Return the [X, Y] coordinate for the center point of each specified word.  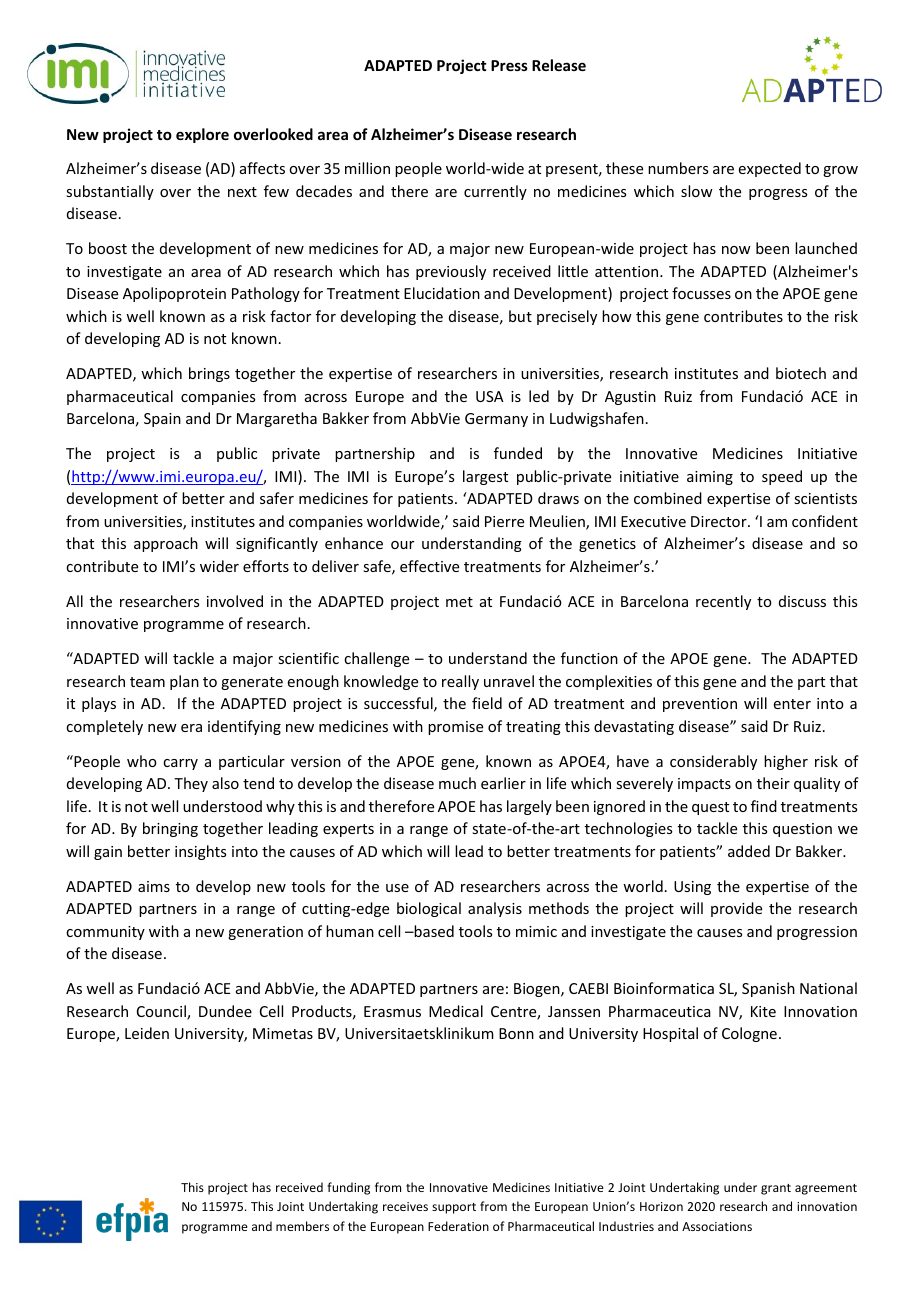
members [302, 1226]
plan [184, 682]
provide [736, 909]
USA [490, 396]
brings [209, 374]
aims [154, 886]
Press [509, 65]
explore [202, 135]
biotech [801, 373]
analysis [495, 909]
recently [723, 602]
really [460, 682]
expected [770, 169]
